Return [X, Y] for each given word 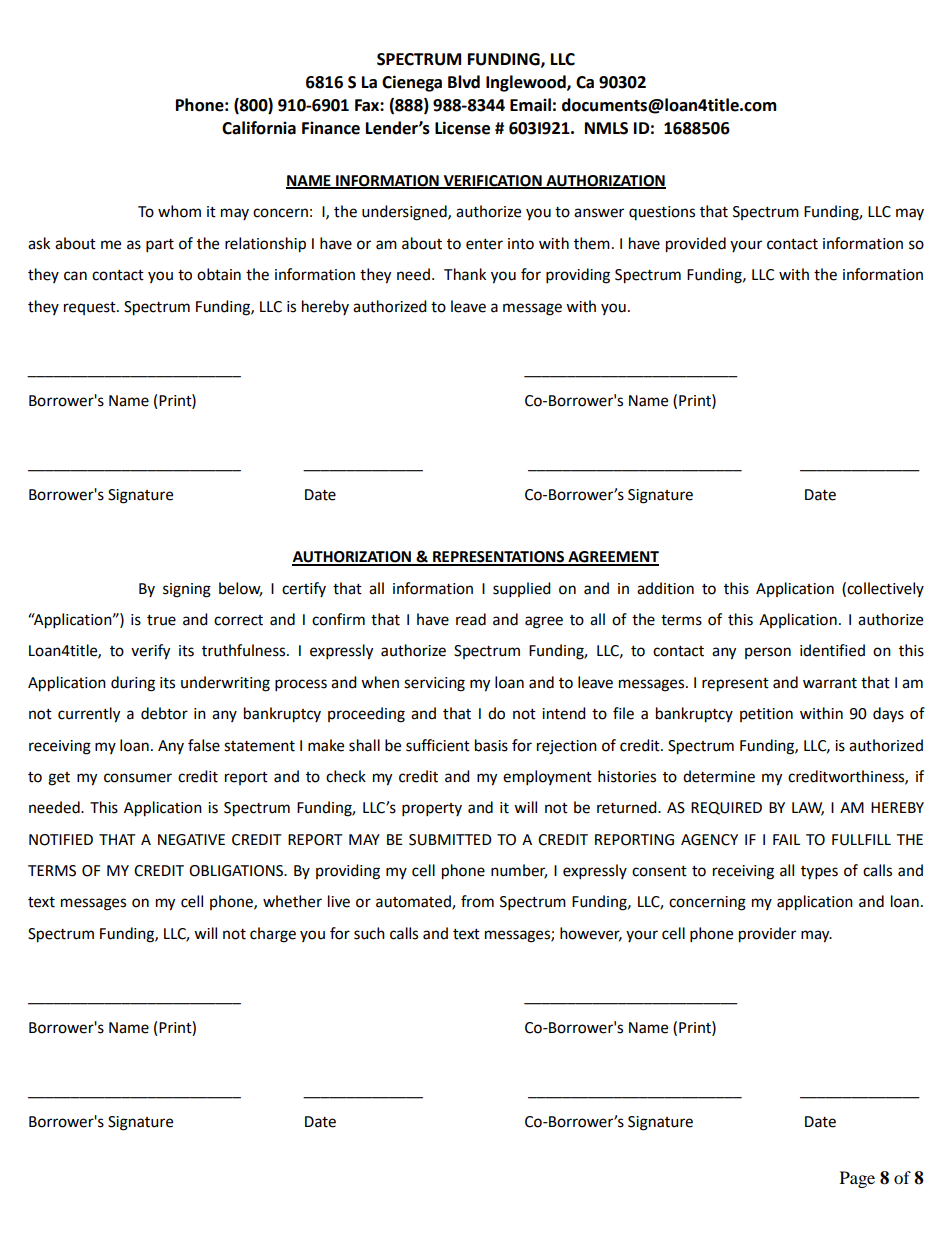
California [259, 128]
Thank [465, 274]
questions [662, 213]
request [91, 308]
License [462, 128]
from [477, 901]
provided [696, 245]
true [161, 620]
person [768, 653]
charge [273, 935]
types [819, 873]
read [471, 619]
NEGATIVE [191, 840]
